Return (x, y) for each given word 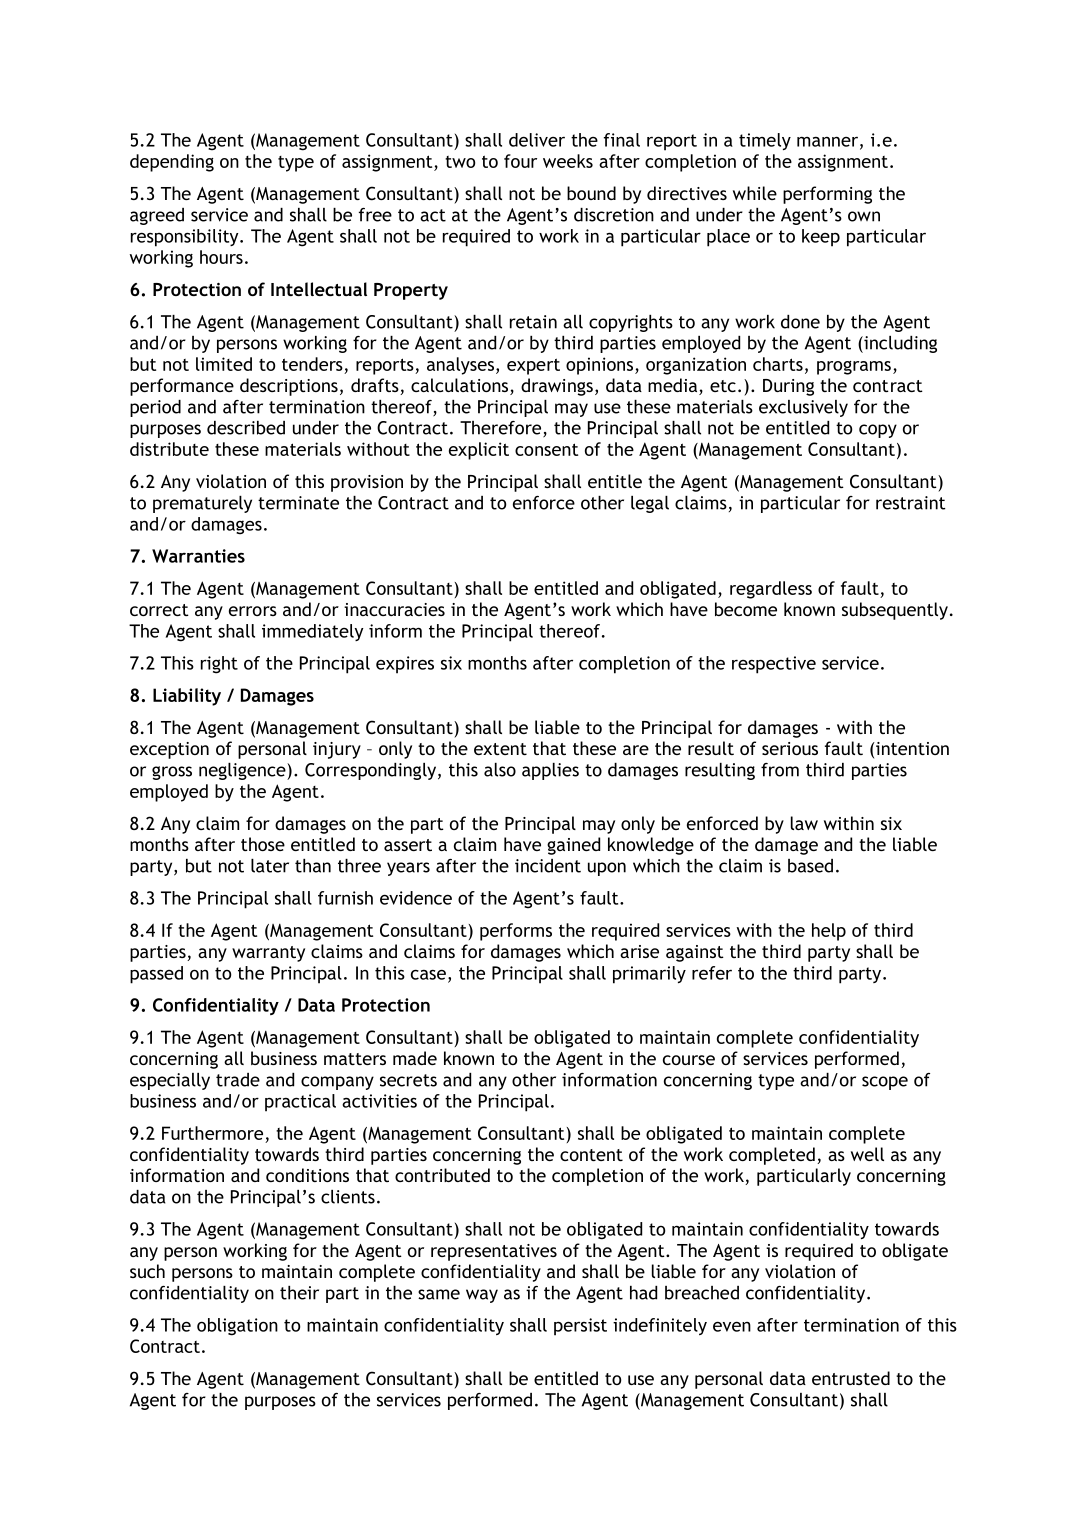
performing (827, 195)
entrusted (851, 1378)
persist (580, 1327)
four (520, 161)
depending (172, 163)
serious (790, 748)
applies (550, 771)
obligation (237, 1327)
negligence (243, 771)
